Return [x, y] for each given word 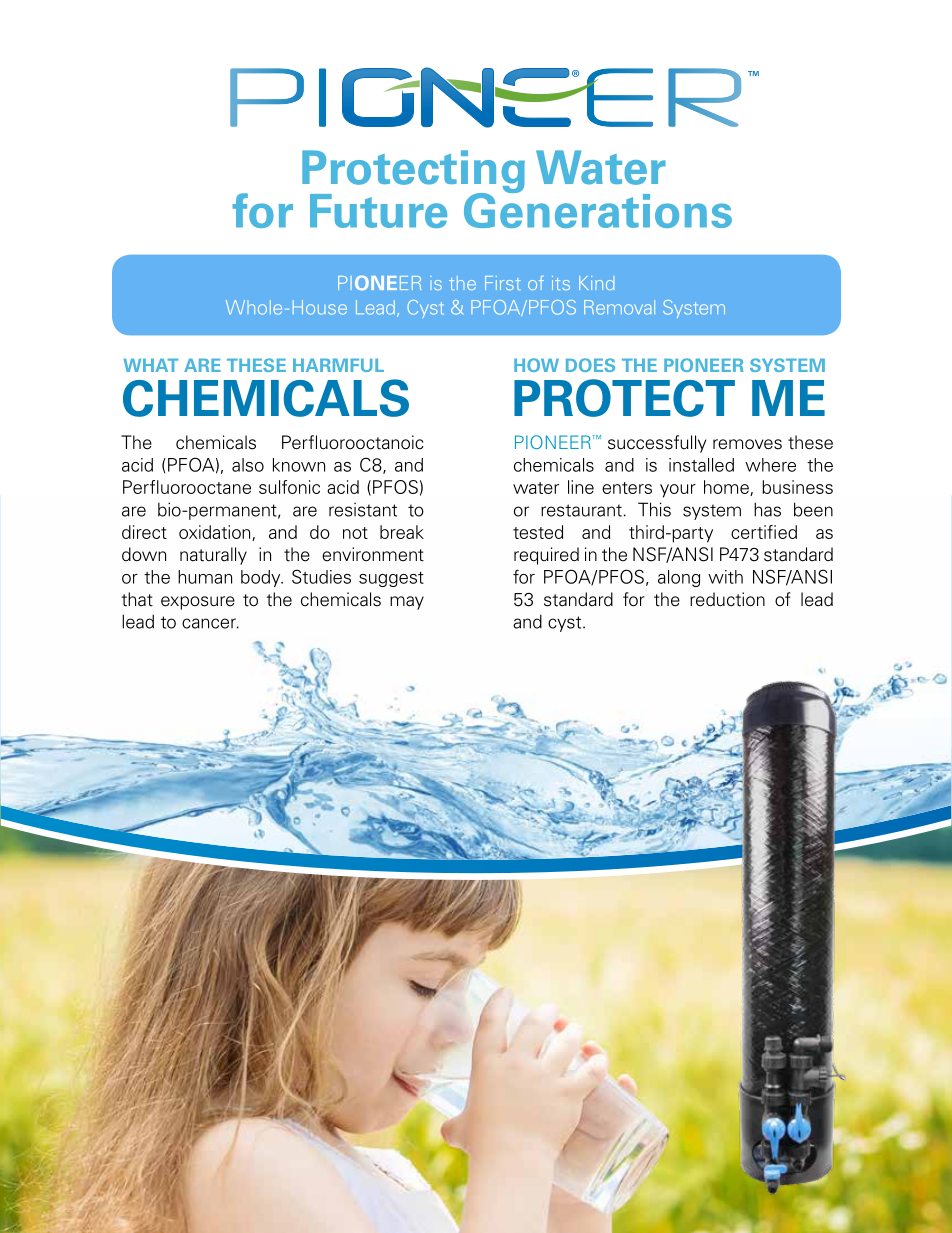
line [581, 487]
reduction [727, 599]
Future [378, 211]
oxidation [216, 533]
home [727, 488]
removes [747, 444]
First [503, 283]
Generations [598, 209]
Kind [597, 283]
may [407, 603]
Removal [619, 307]
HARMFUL [338, 365]
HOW [536, 365]
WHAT [151, 365]
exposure [198, 603]
